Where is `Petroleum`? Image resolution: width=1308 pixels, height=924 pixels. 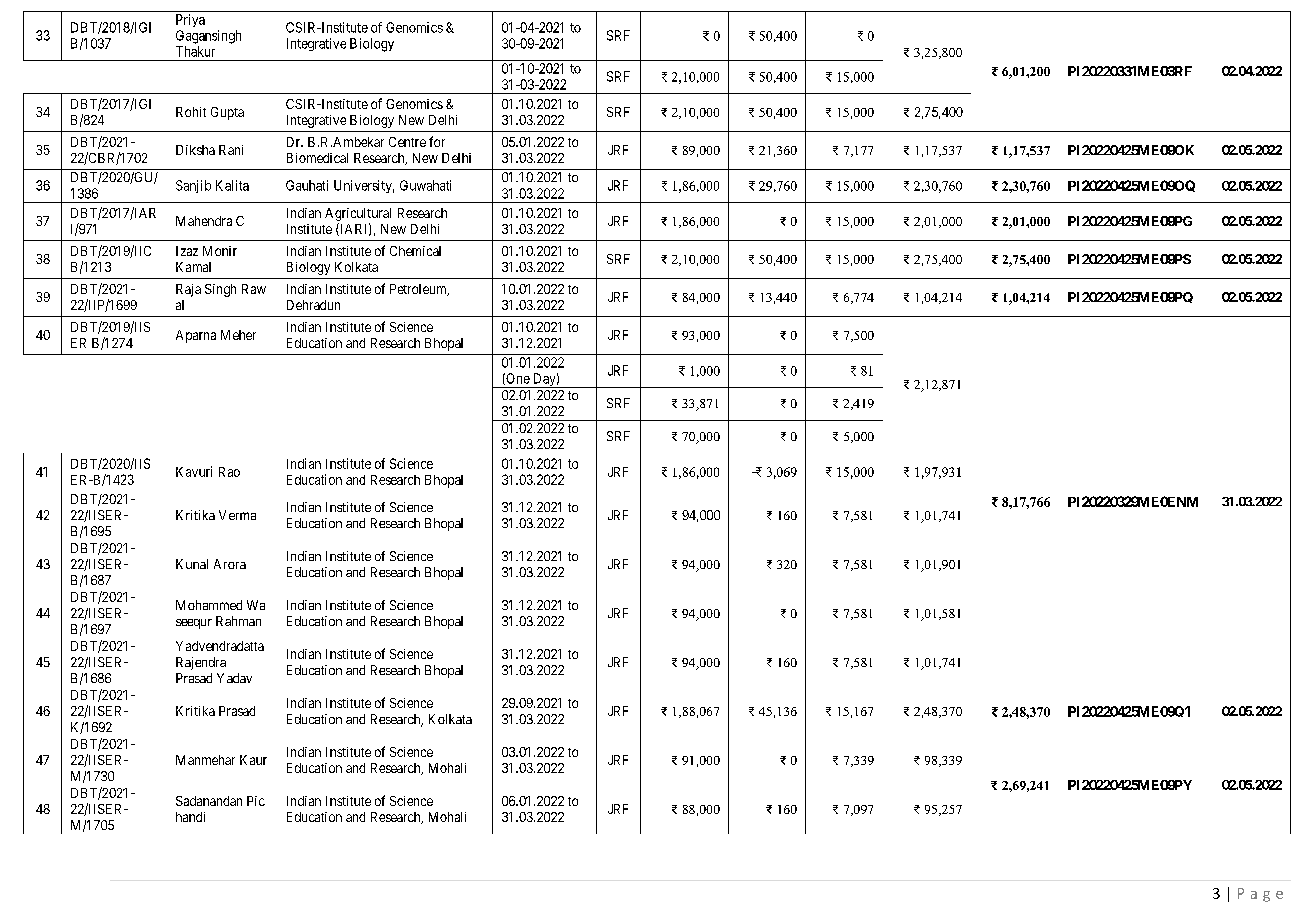
Petroleum is located at coordinates (419, 290).
